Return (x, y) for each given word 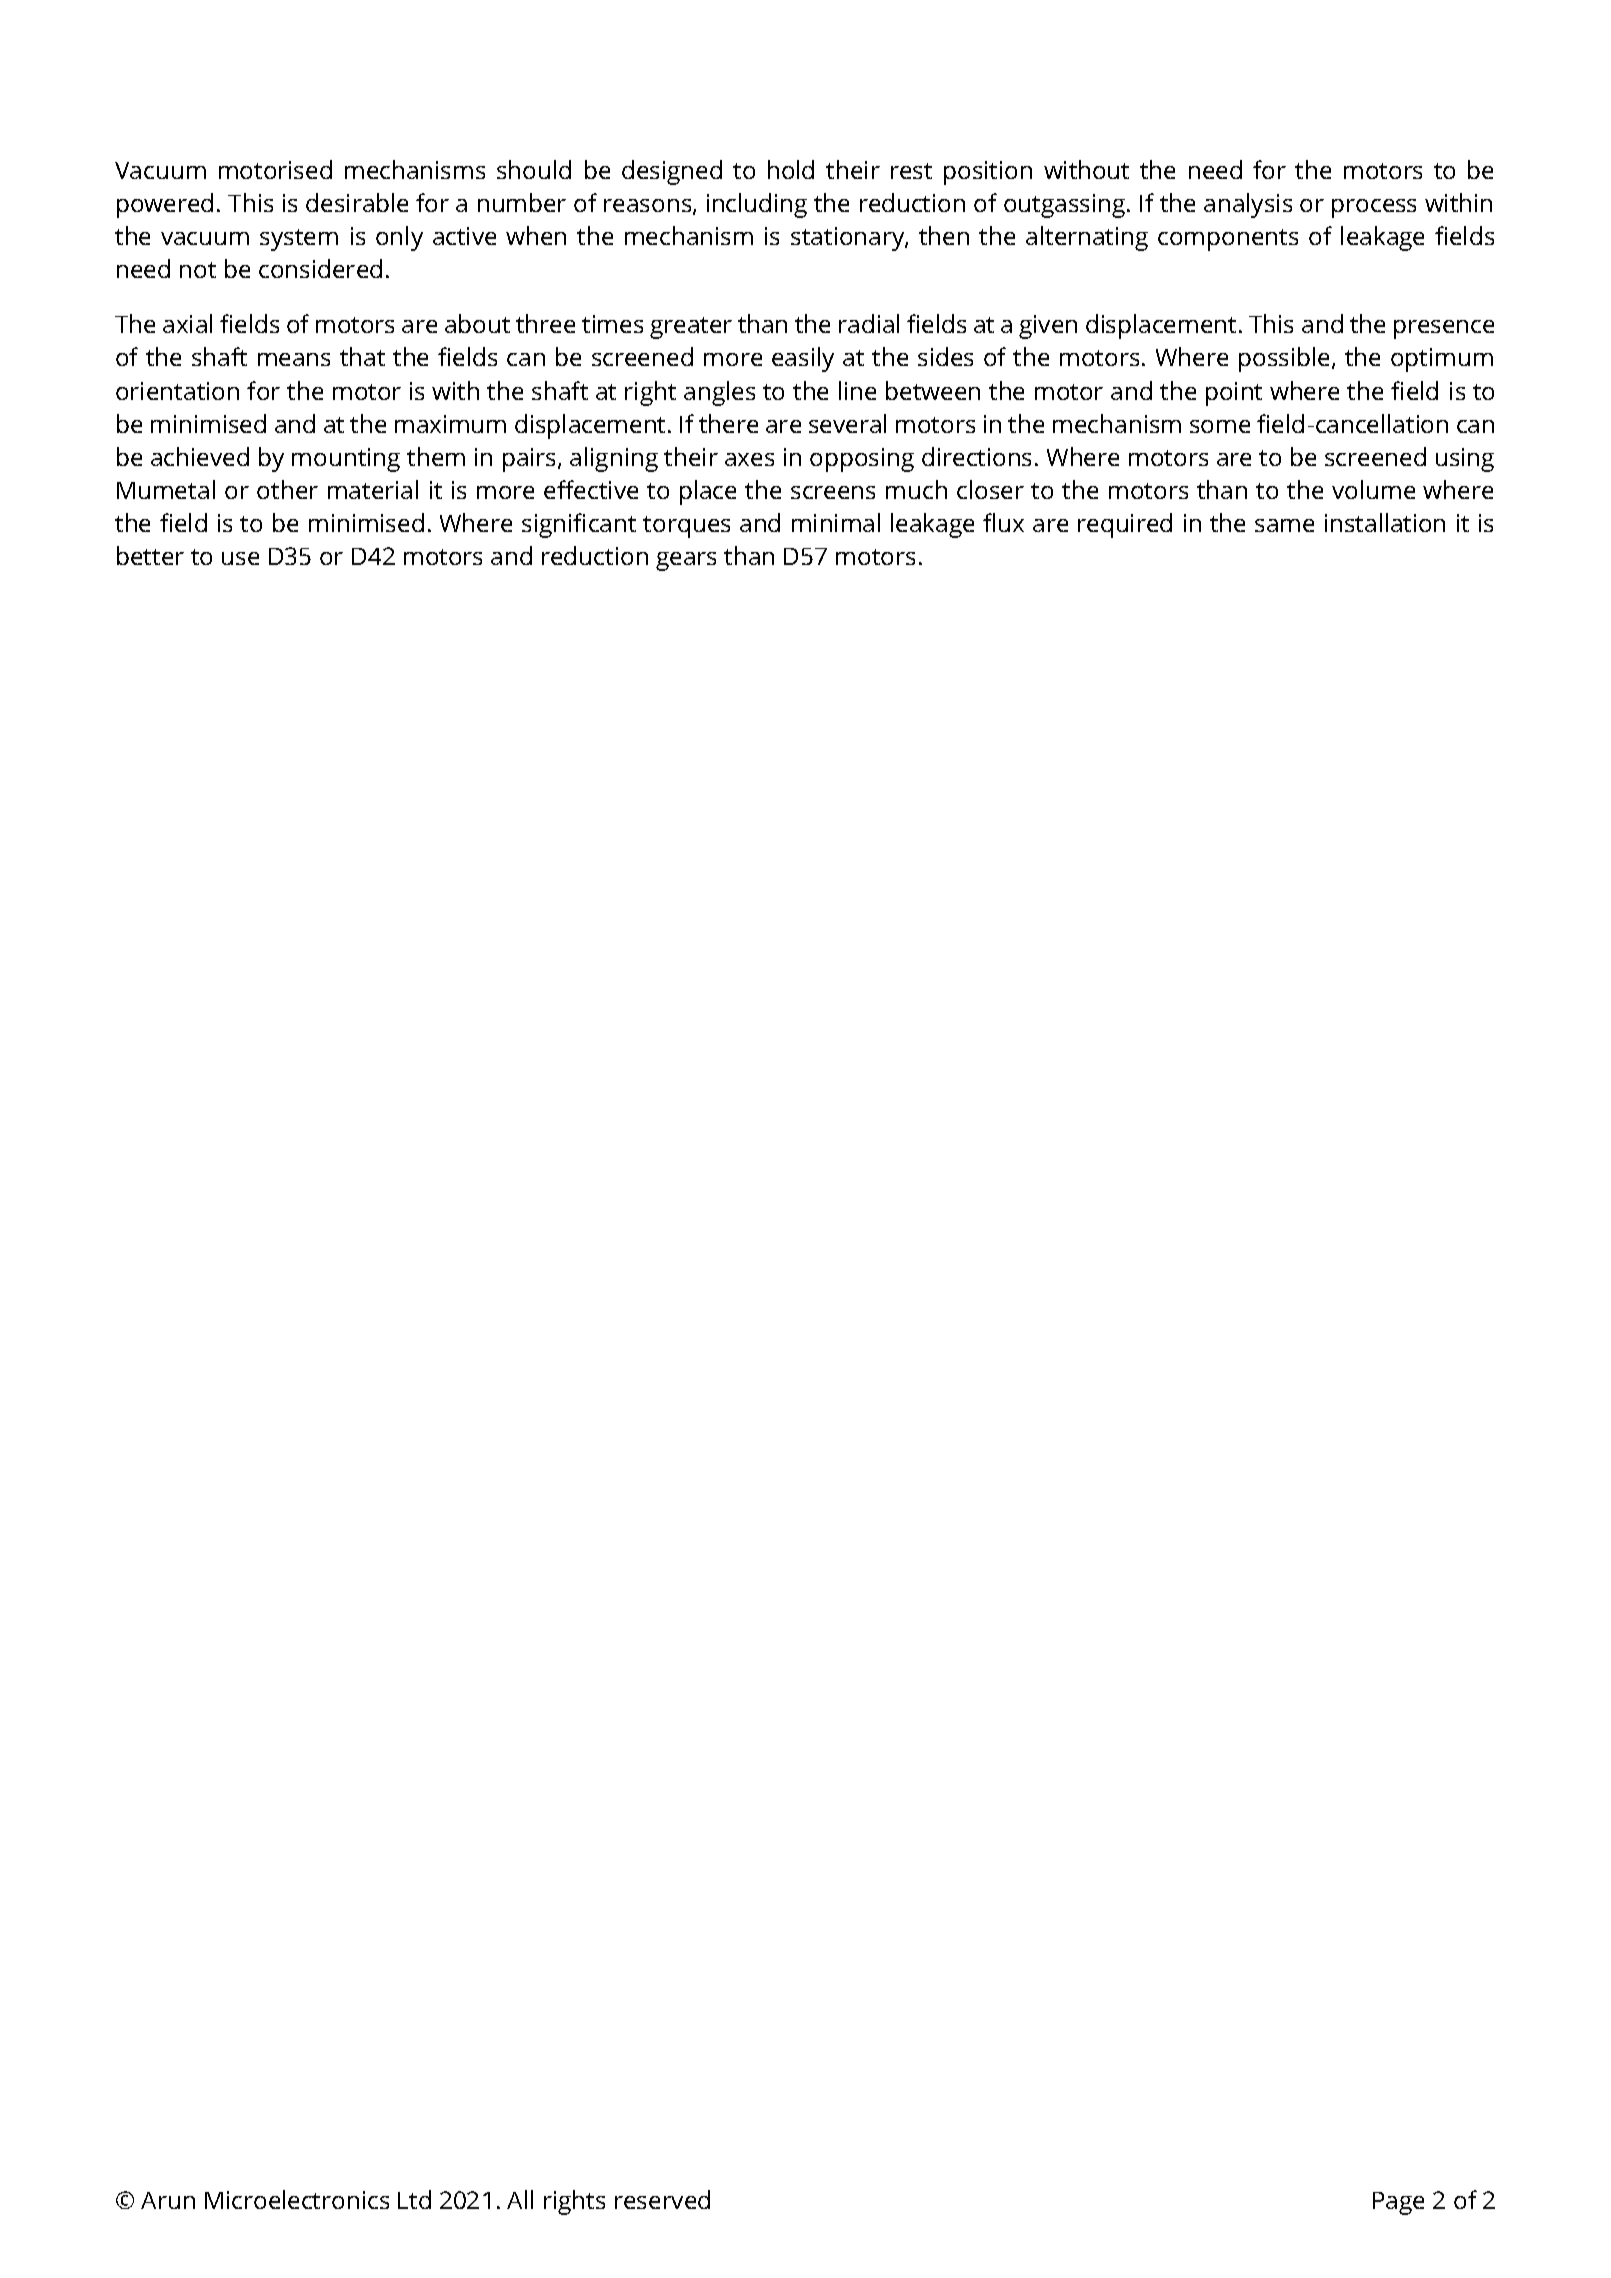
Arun (168, 2200)
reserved (662, 2199)
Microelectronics (297, 2199)
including (757, 205)
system (299, 240)
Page (1398, 2203)
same (1284, 525)
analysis (1248, 205)
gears (686, 561)
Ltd (414, 2199)
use (240, 558)
